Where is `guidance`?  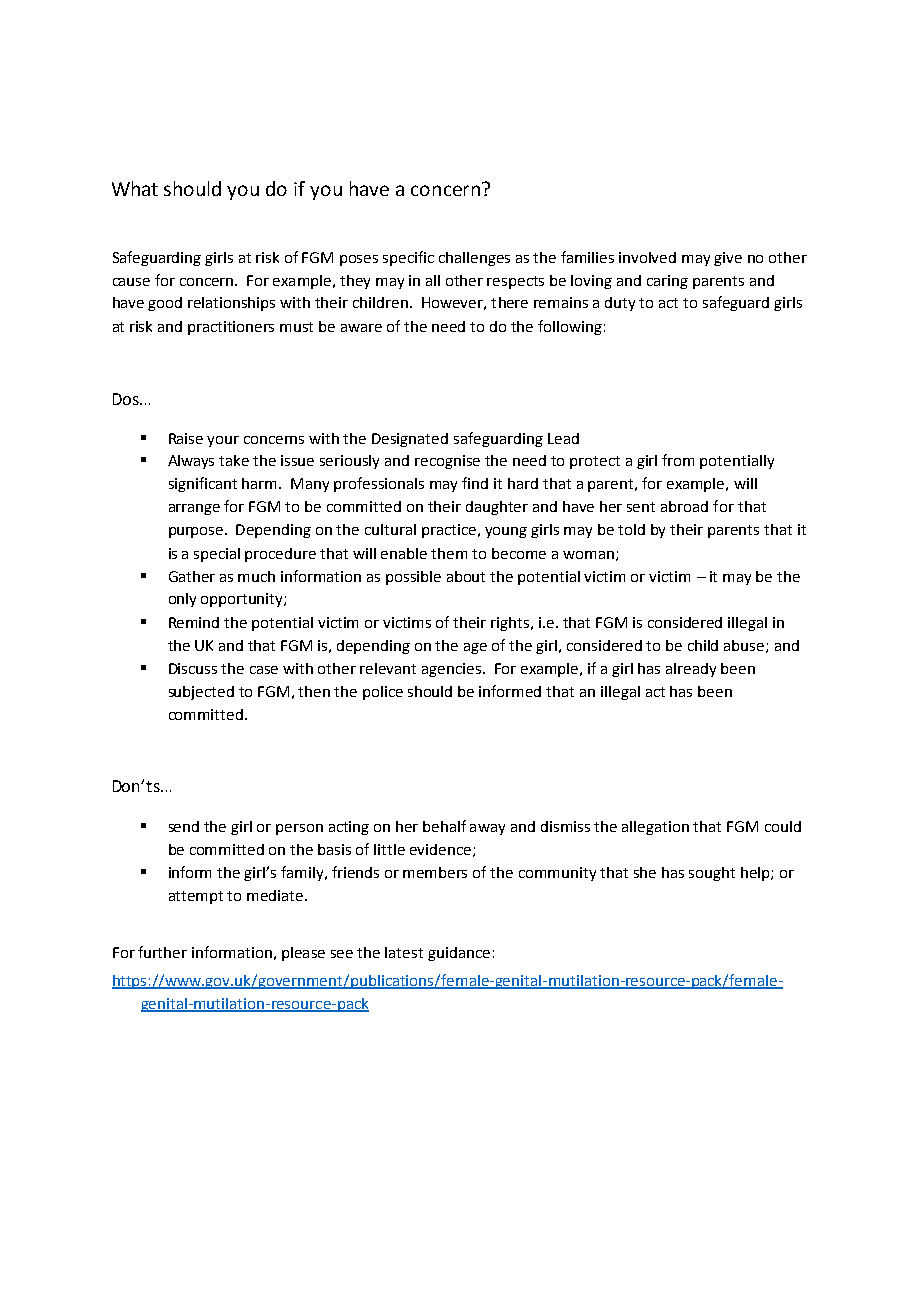 guidance is located at coordinates (459, 954).
